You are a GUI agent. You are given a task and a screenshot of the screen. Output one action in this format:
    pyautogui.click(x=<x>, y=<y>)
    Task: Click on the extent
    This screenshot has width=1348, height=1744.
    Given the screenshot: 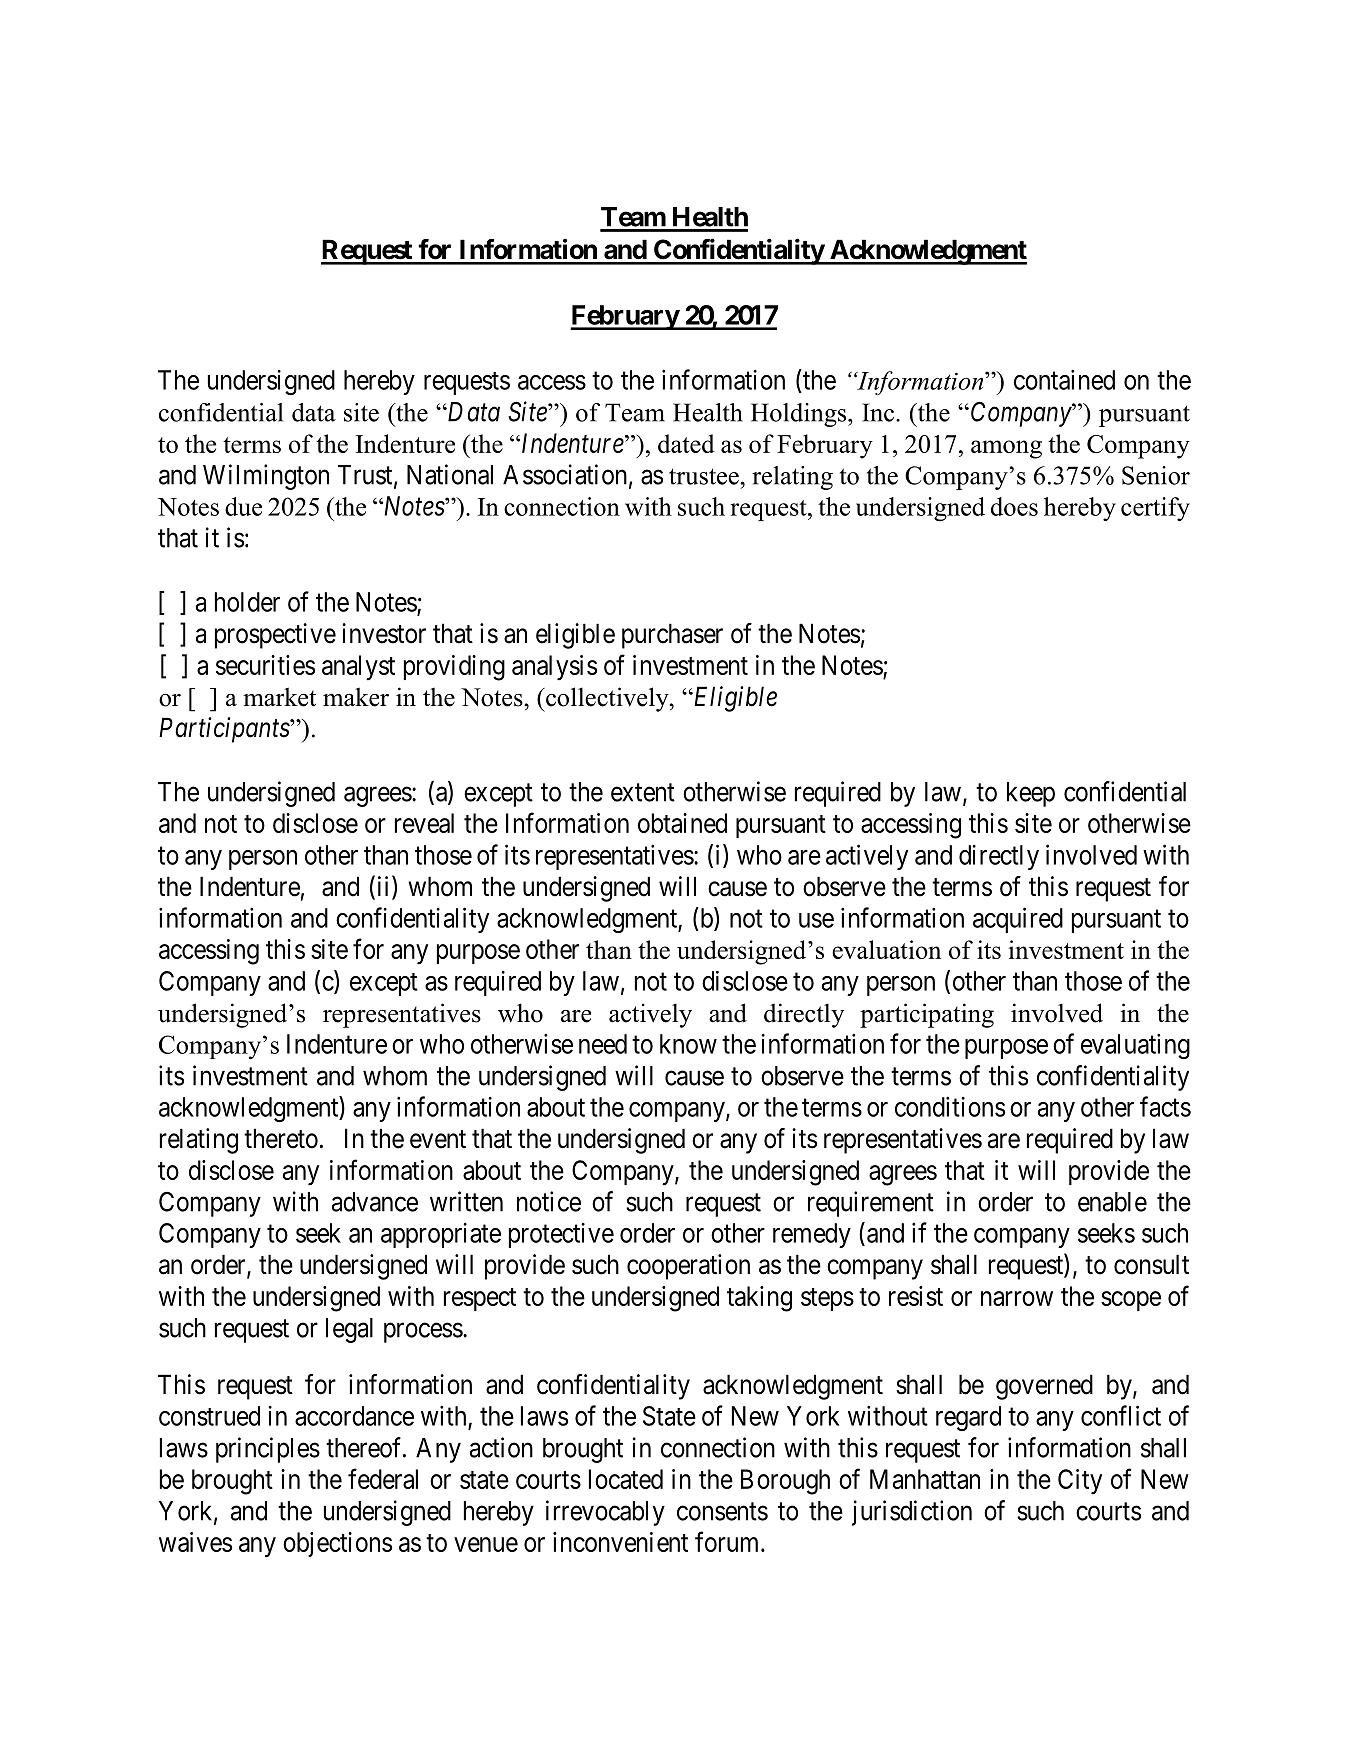 What is the action you would take?
    pyautogui.click(x=643, y=793)
